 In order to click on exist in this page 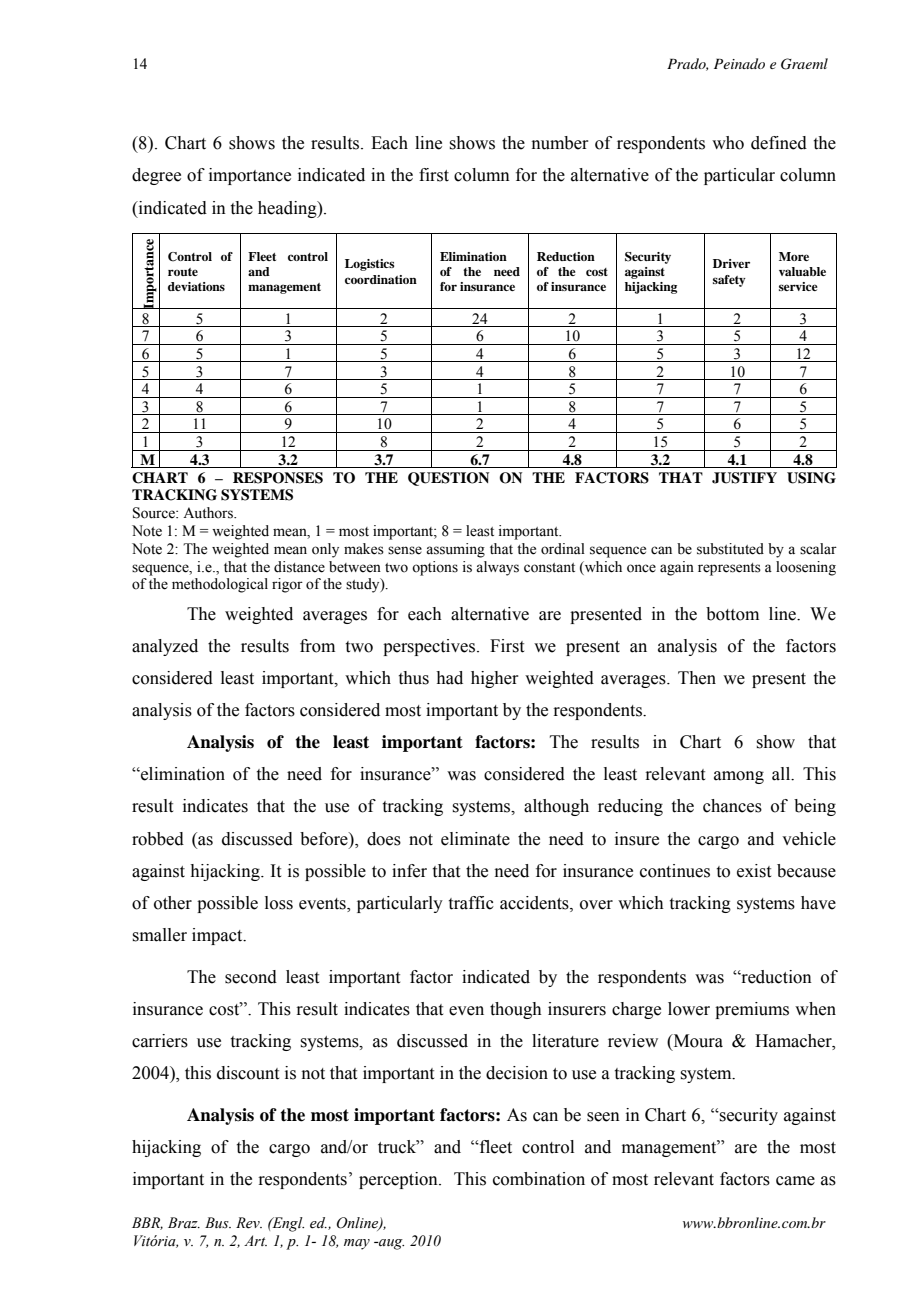, I will do `click(754, 871)`.
